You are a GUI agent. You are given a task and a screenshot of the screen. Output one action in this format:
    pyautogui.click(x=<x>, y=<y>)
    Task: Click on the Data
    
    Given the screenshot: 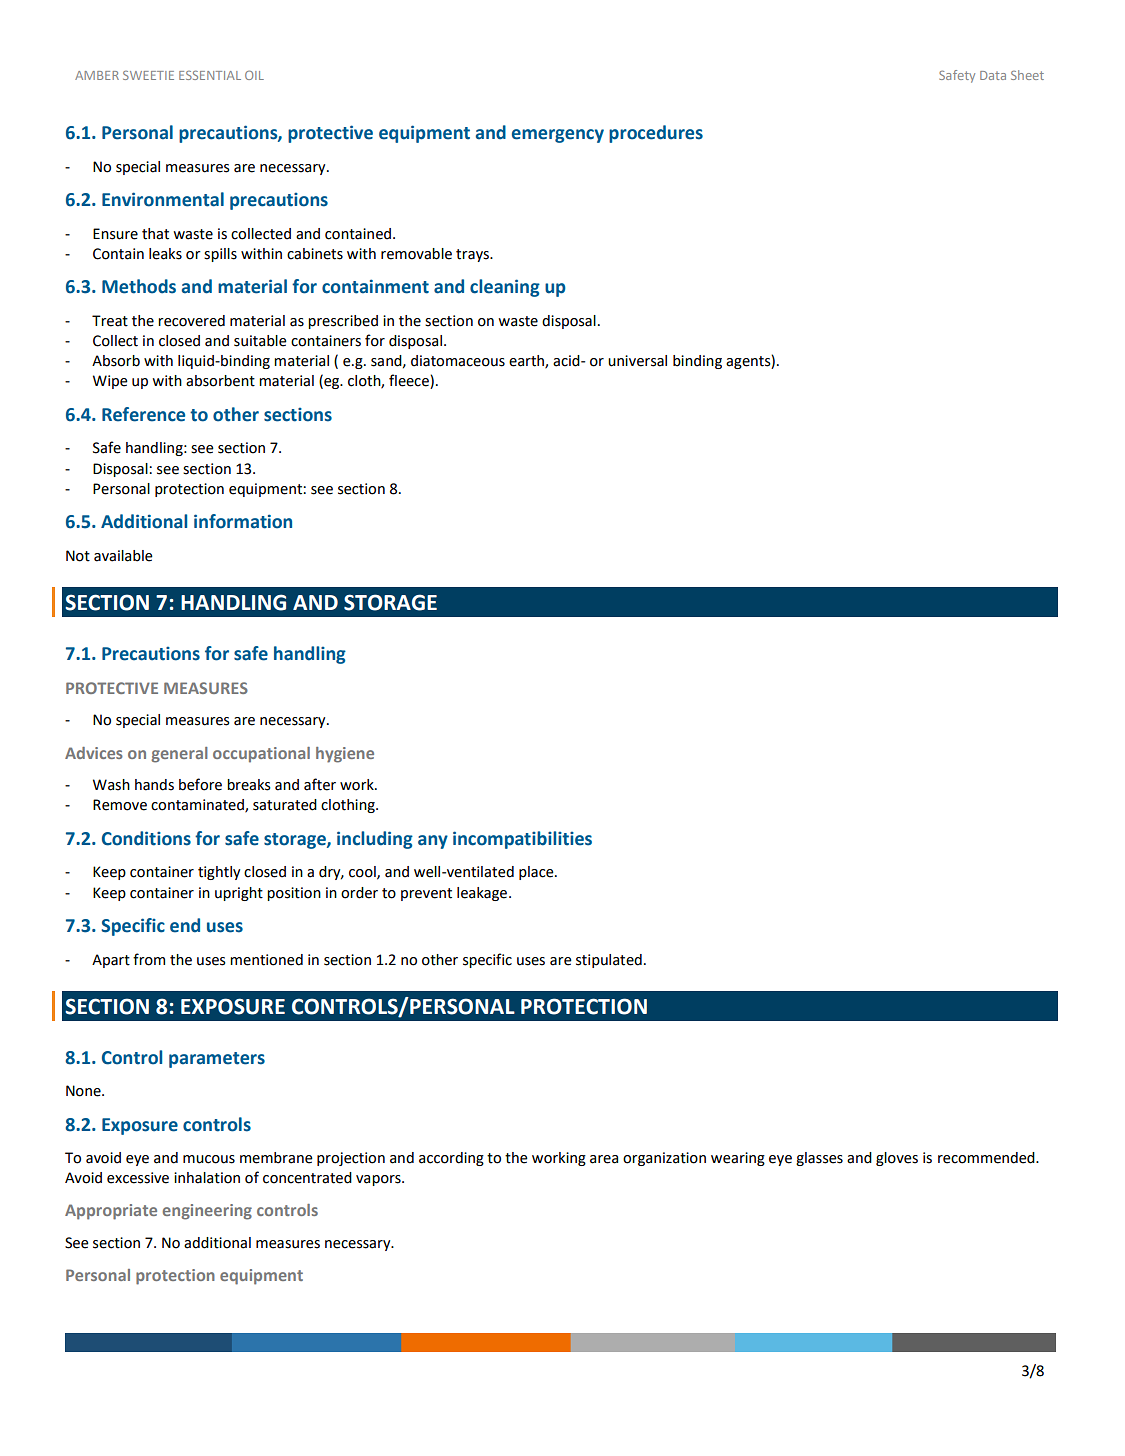 What is the action you would take?
    pyautogui.click(x=993, y=75)
